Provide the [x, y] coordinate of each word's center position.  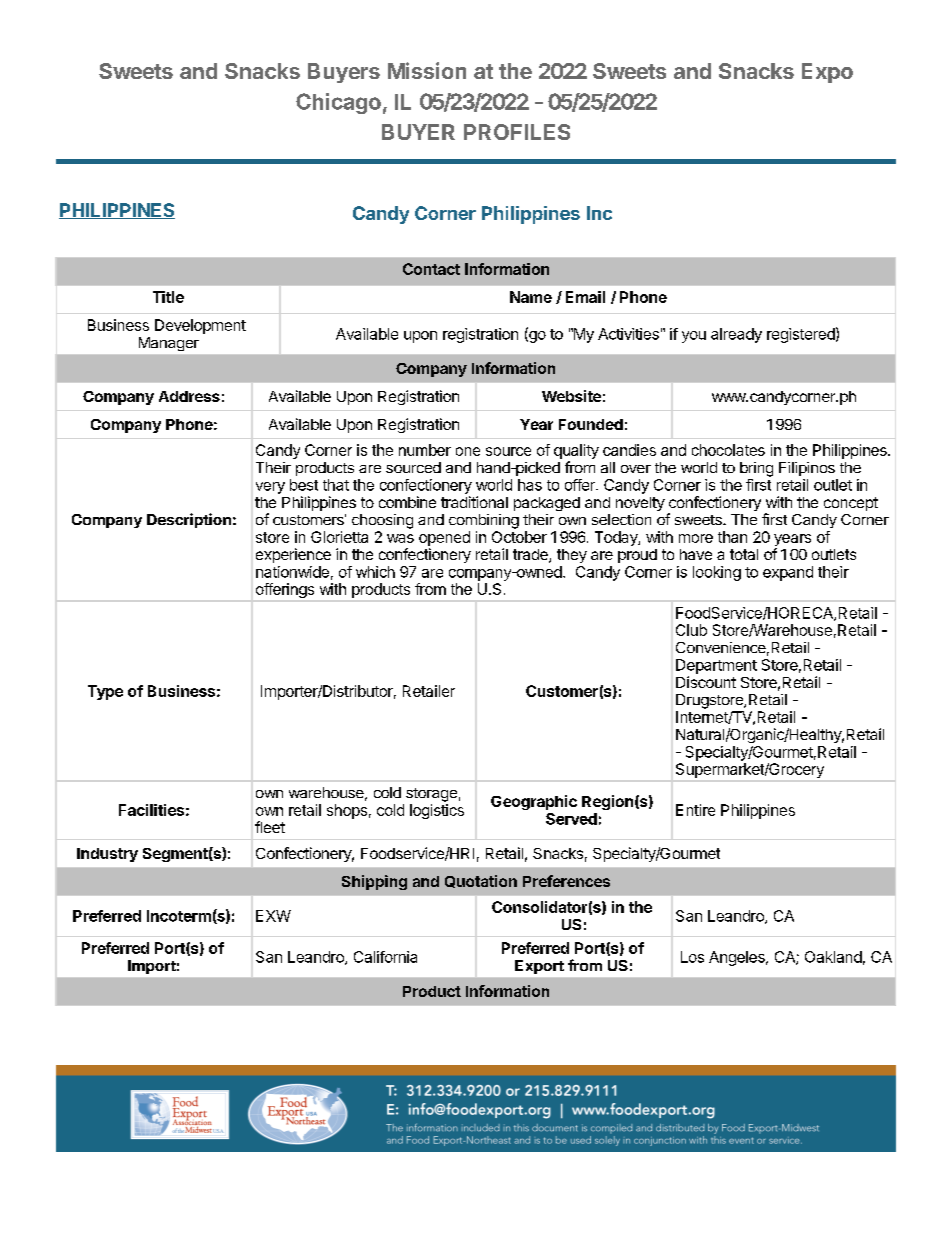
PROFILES [517, 132]
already [736, 335]
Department [716, 666]
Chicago [338, 103]
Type [105, 692]
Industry [107, 855]
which [375, 572]
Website [571, 396]
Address [189, 396]
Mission [427, 70]
